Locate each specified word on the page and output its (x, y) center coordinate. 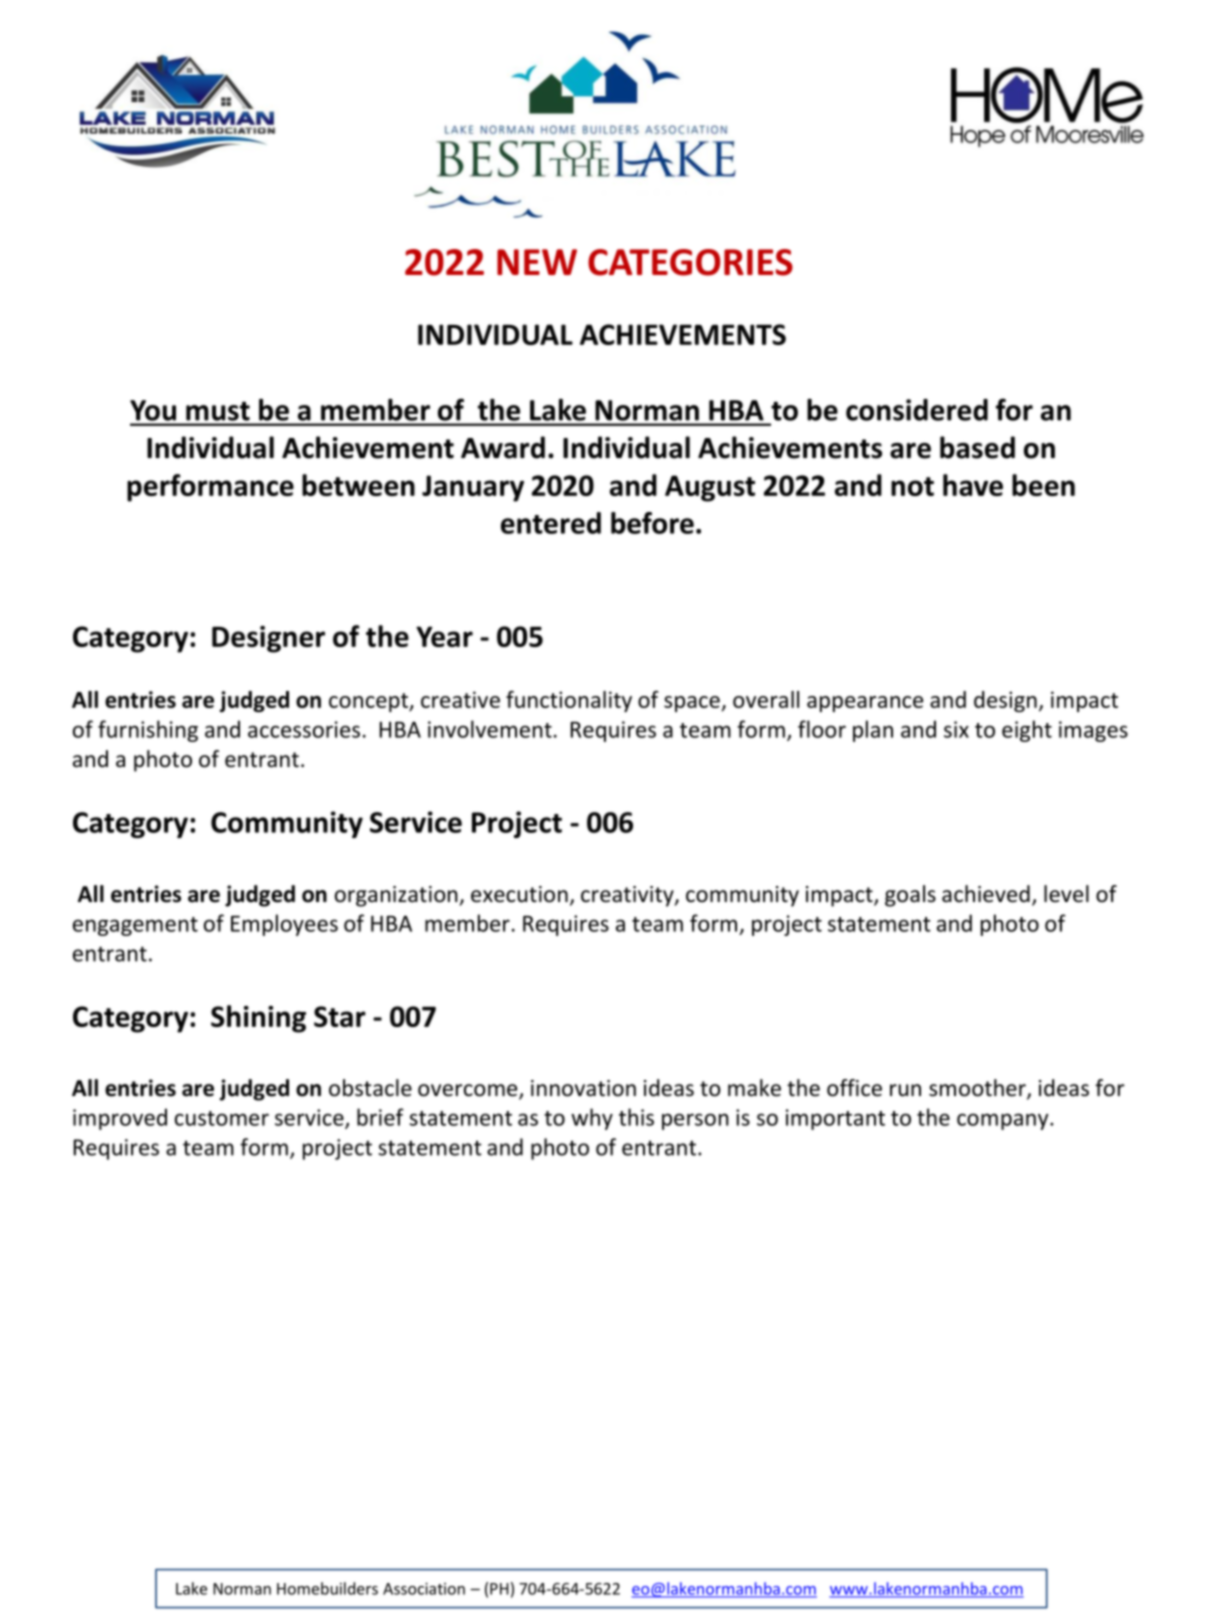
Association (424, 1589)
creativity (628, 896)
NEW (537, 262)
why (592, 1119)
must (218, 411)
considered (917, 410)
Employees (284, 925)
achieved (986, 894)
